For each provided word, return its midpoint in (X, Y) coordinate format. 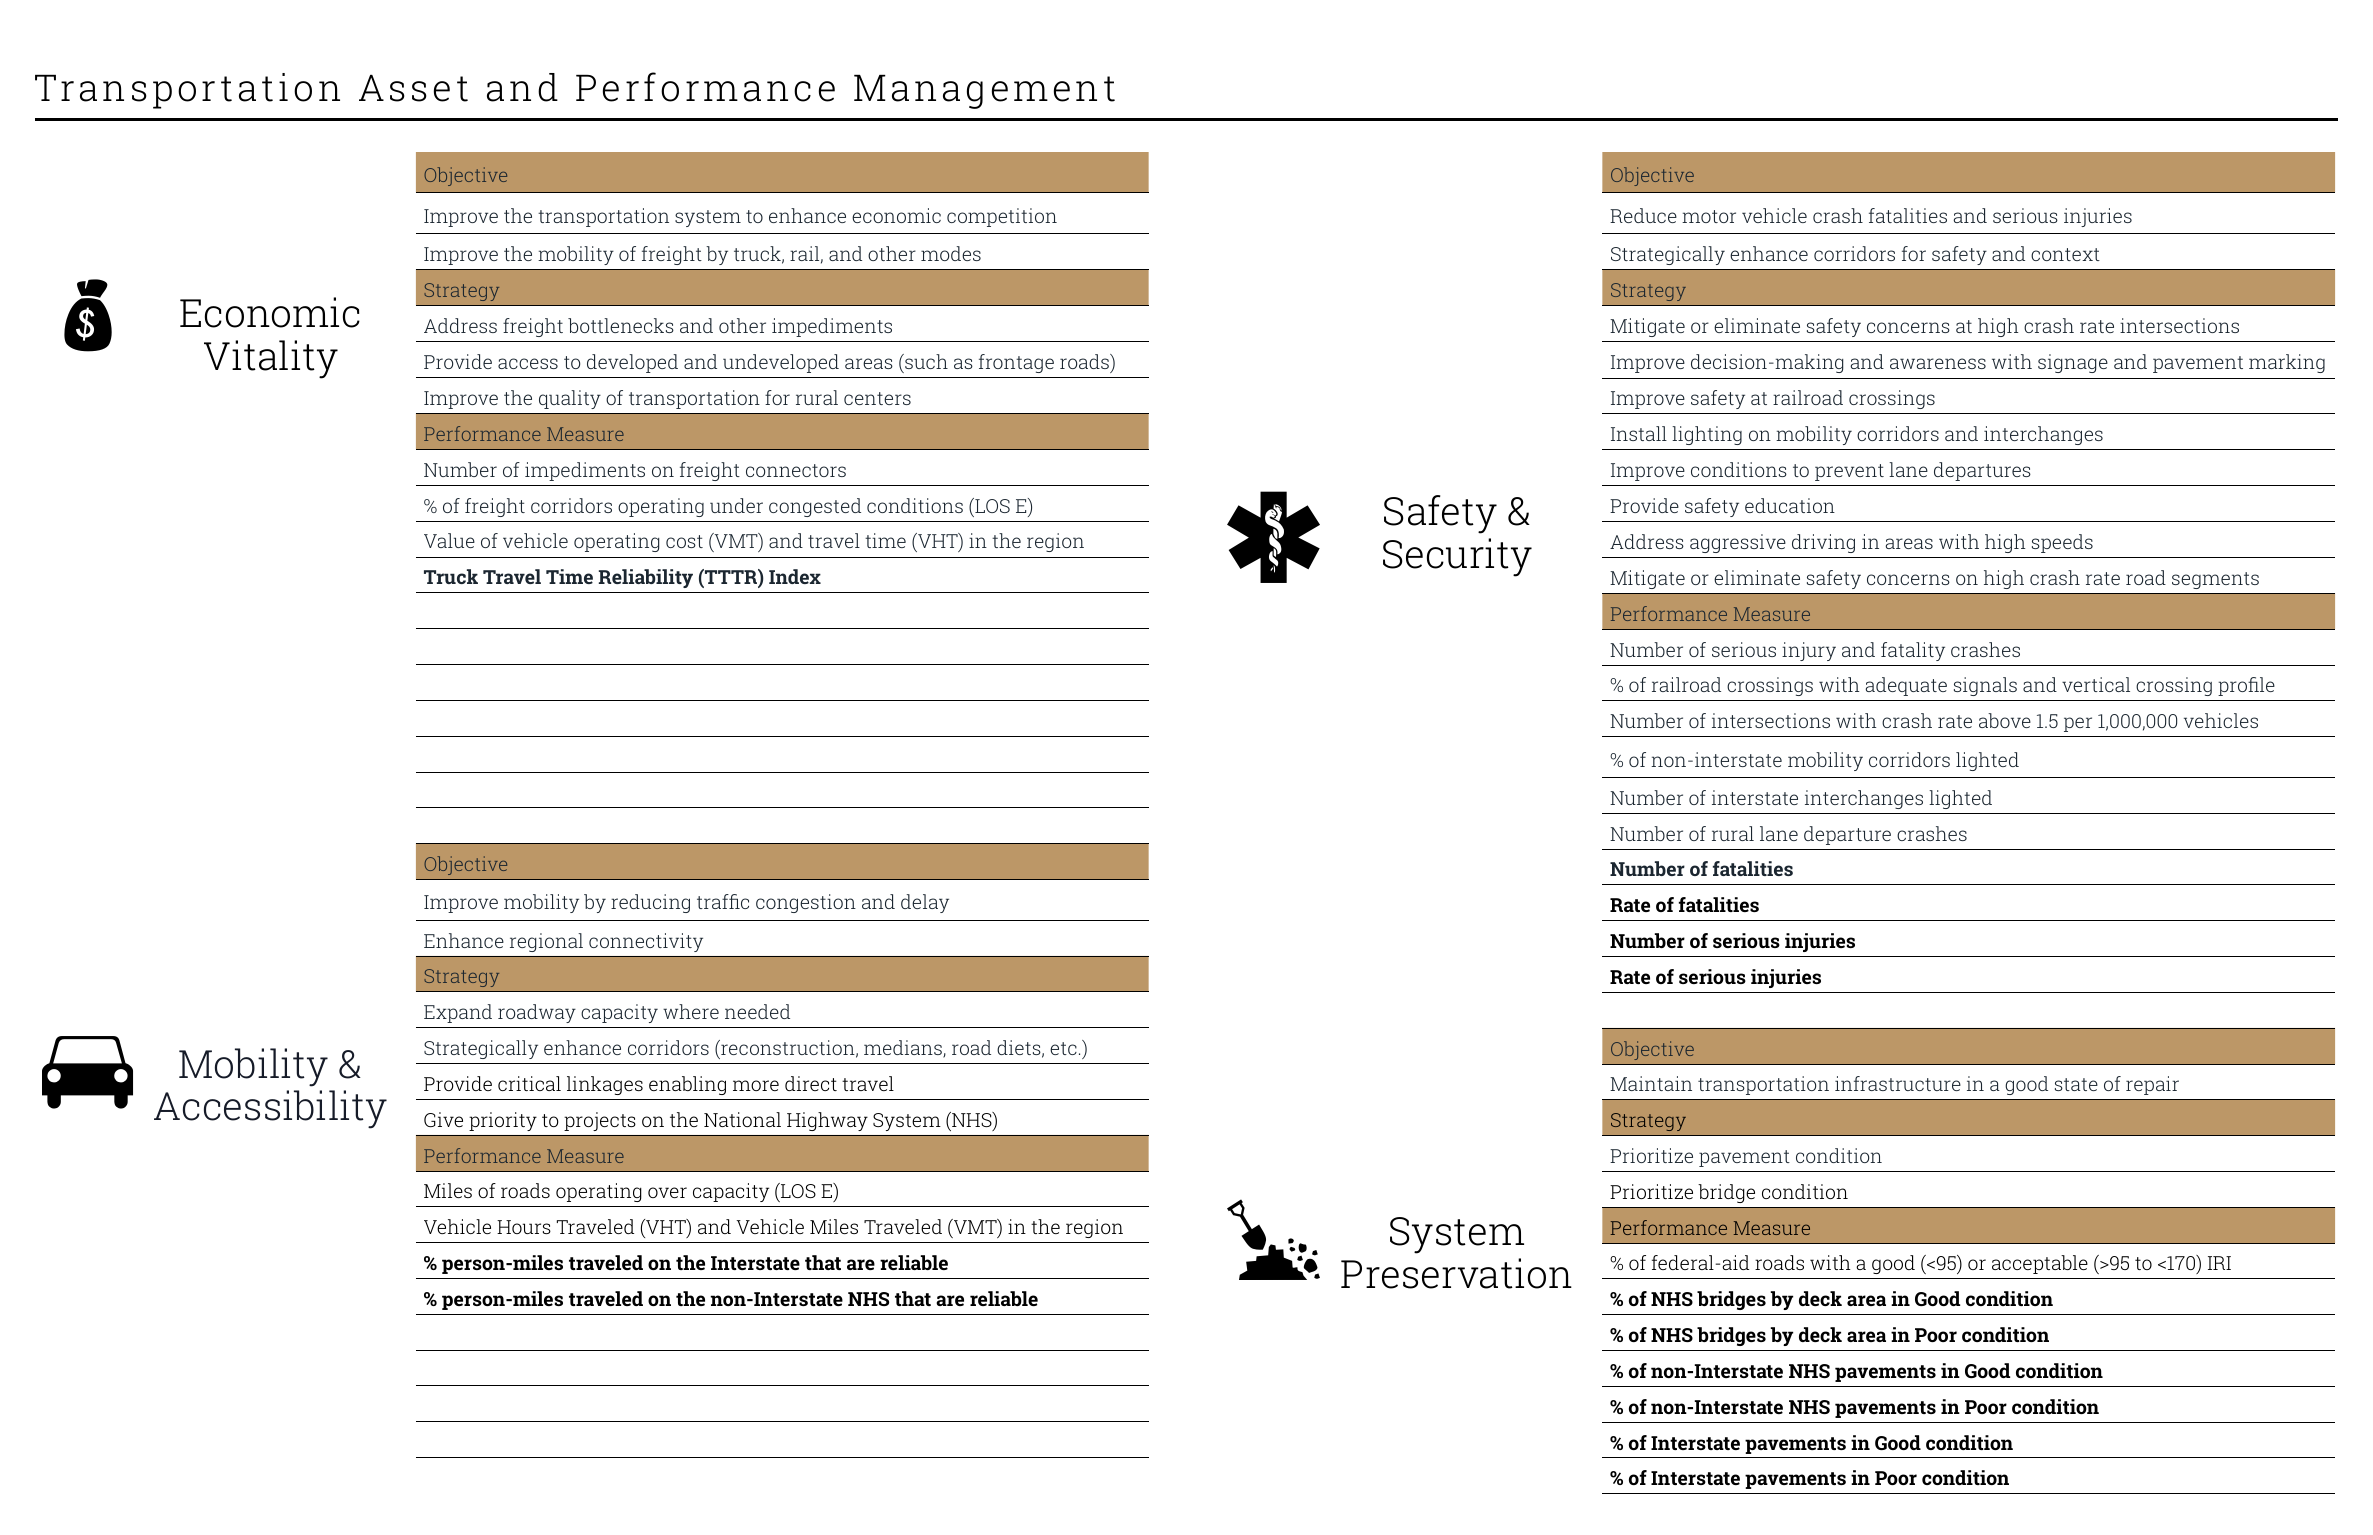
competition (1002, 217)
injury (1809, 651)
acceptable (2040, 1264)
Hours (524, 1227)
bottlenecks (621, 325)
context (2065, 254)
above (2005, 720)
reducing (650, 903)
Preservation (1456, 1273)
